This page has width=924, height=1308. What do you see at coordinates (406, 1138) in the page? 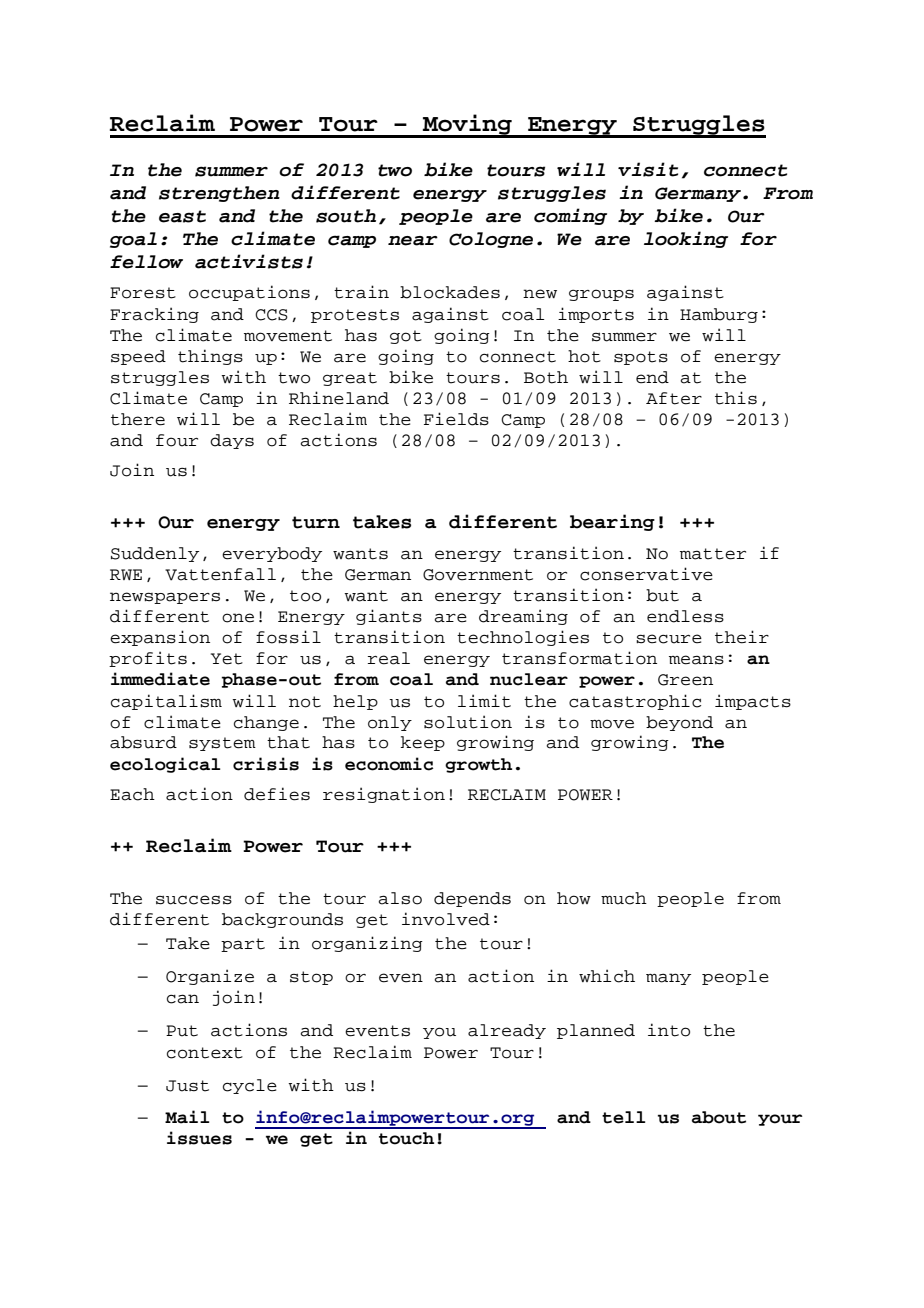
I see `touch` at bounding box center [406, 1138].
